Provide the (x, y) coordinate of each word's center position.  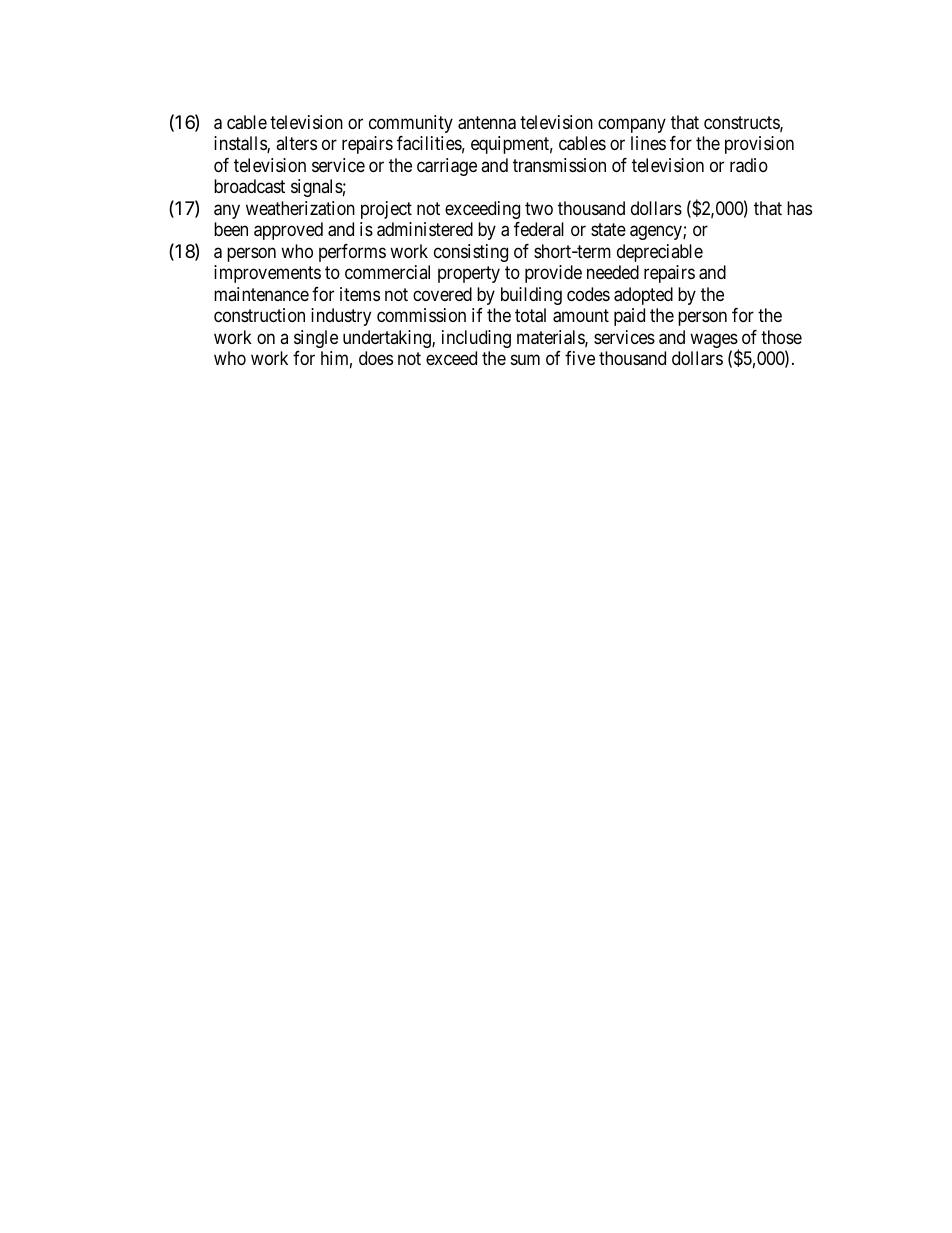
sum (525, 360)
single (316, 339)
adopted (643, 296)
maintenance (261, 294)
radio (749, 165)
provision (759, 145)
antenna (487, 123)
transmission (559, 165)
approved (288, 231)
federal (539, 229)
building (531, 296)
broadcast (249, 186)
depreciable (660, 253)
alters (296, 143)
